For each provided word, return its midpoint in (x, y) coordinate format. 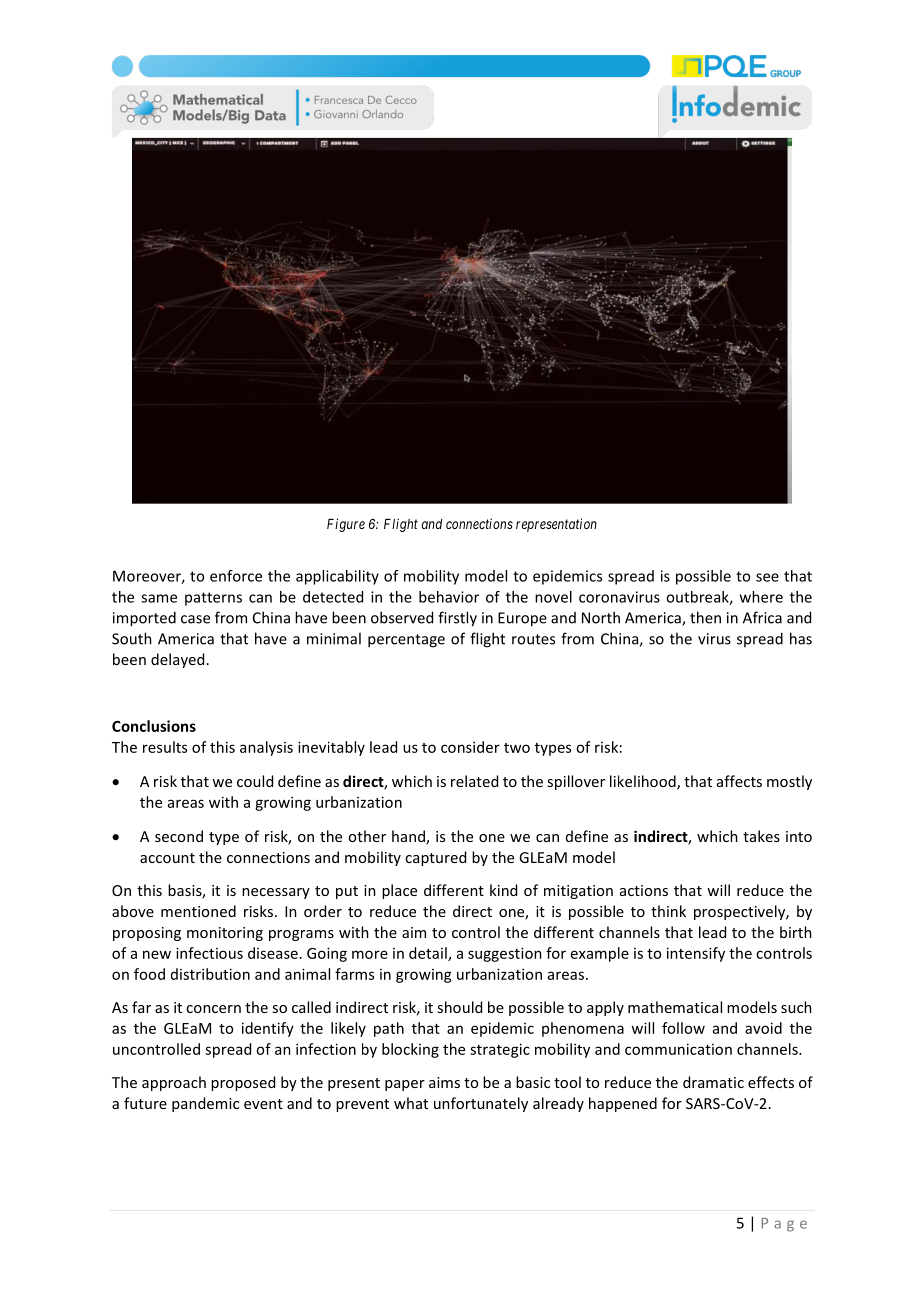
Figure (346, 525)
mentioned (198, 911)
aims (444, 1082)
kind (503, 890)
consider (470, 747)
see (767, 577)
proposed (243, 1083)
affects (739, 781)
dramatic (713, 1082)
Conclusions (154, 726)
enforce (236, 576)
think (668, 911)
